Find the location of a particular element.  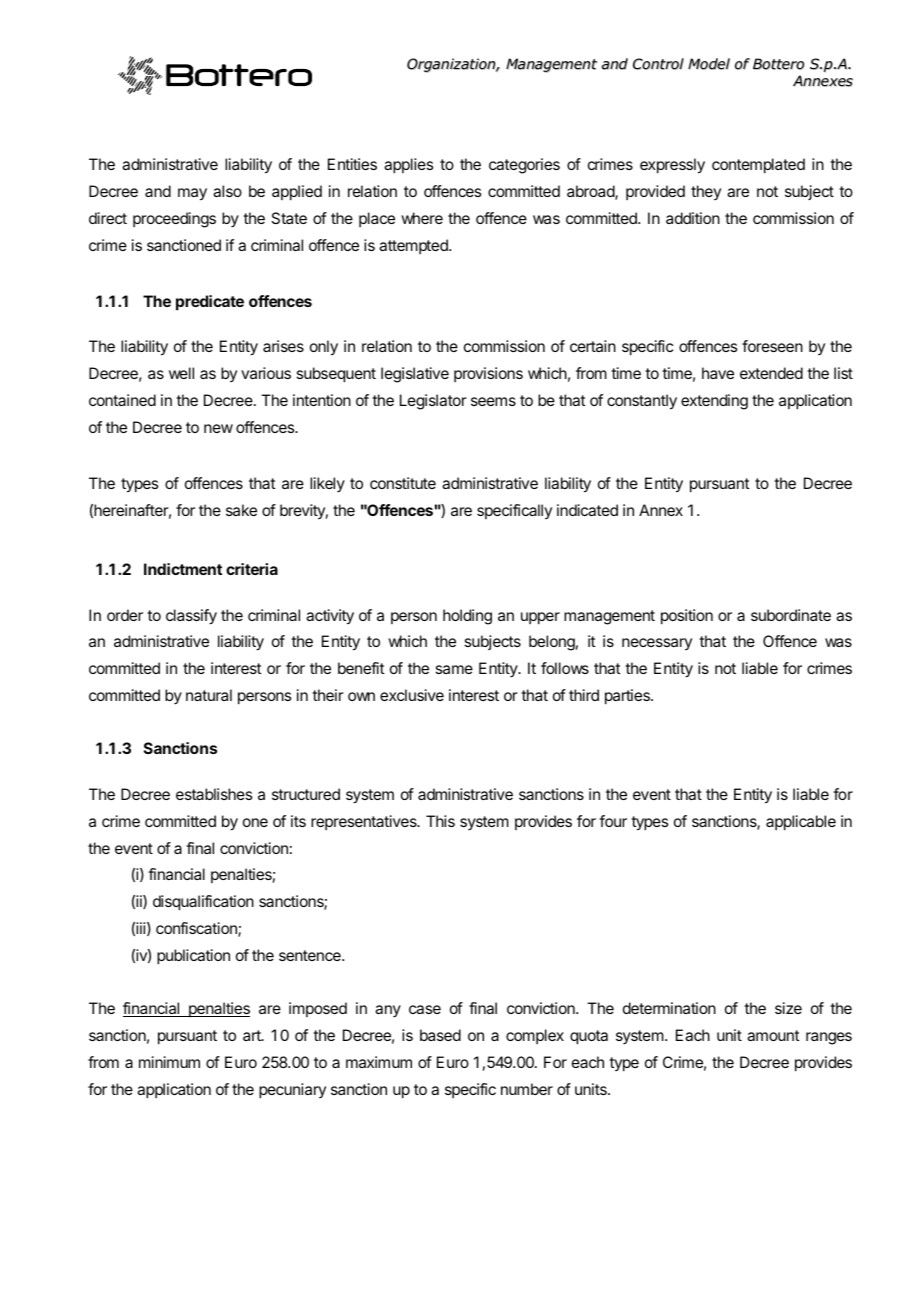

applicable is located at coordinates (801, 823).
